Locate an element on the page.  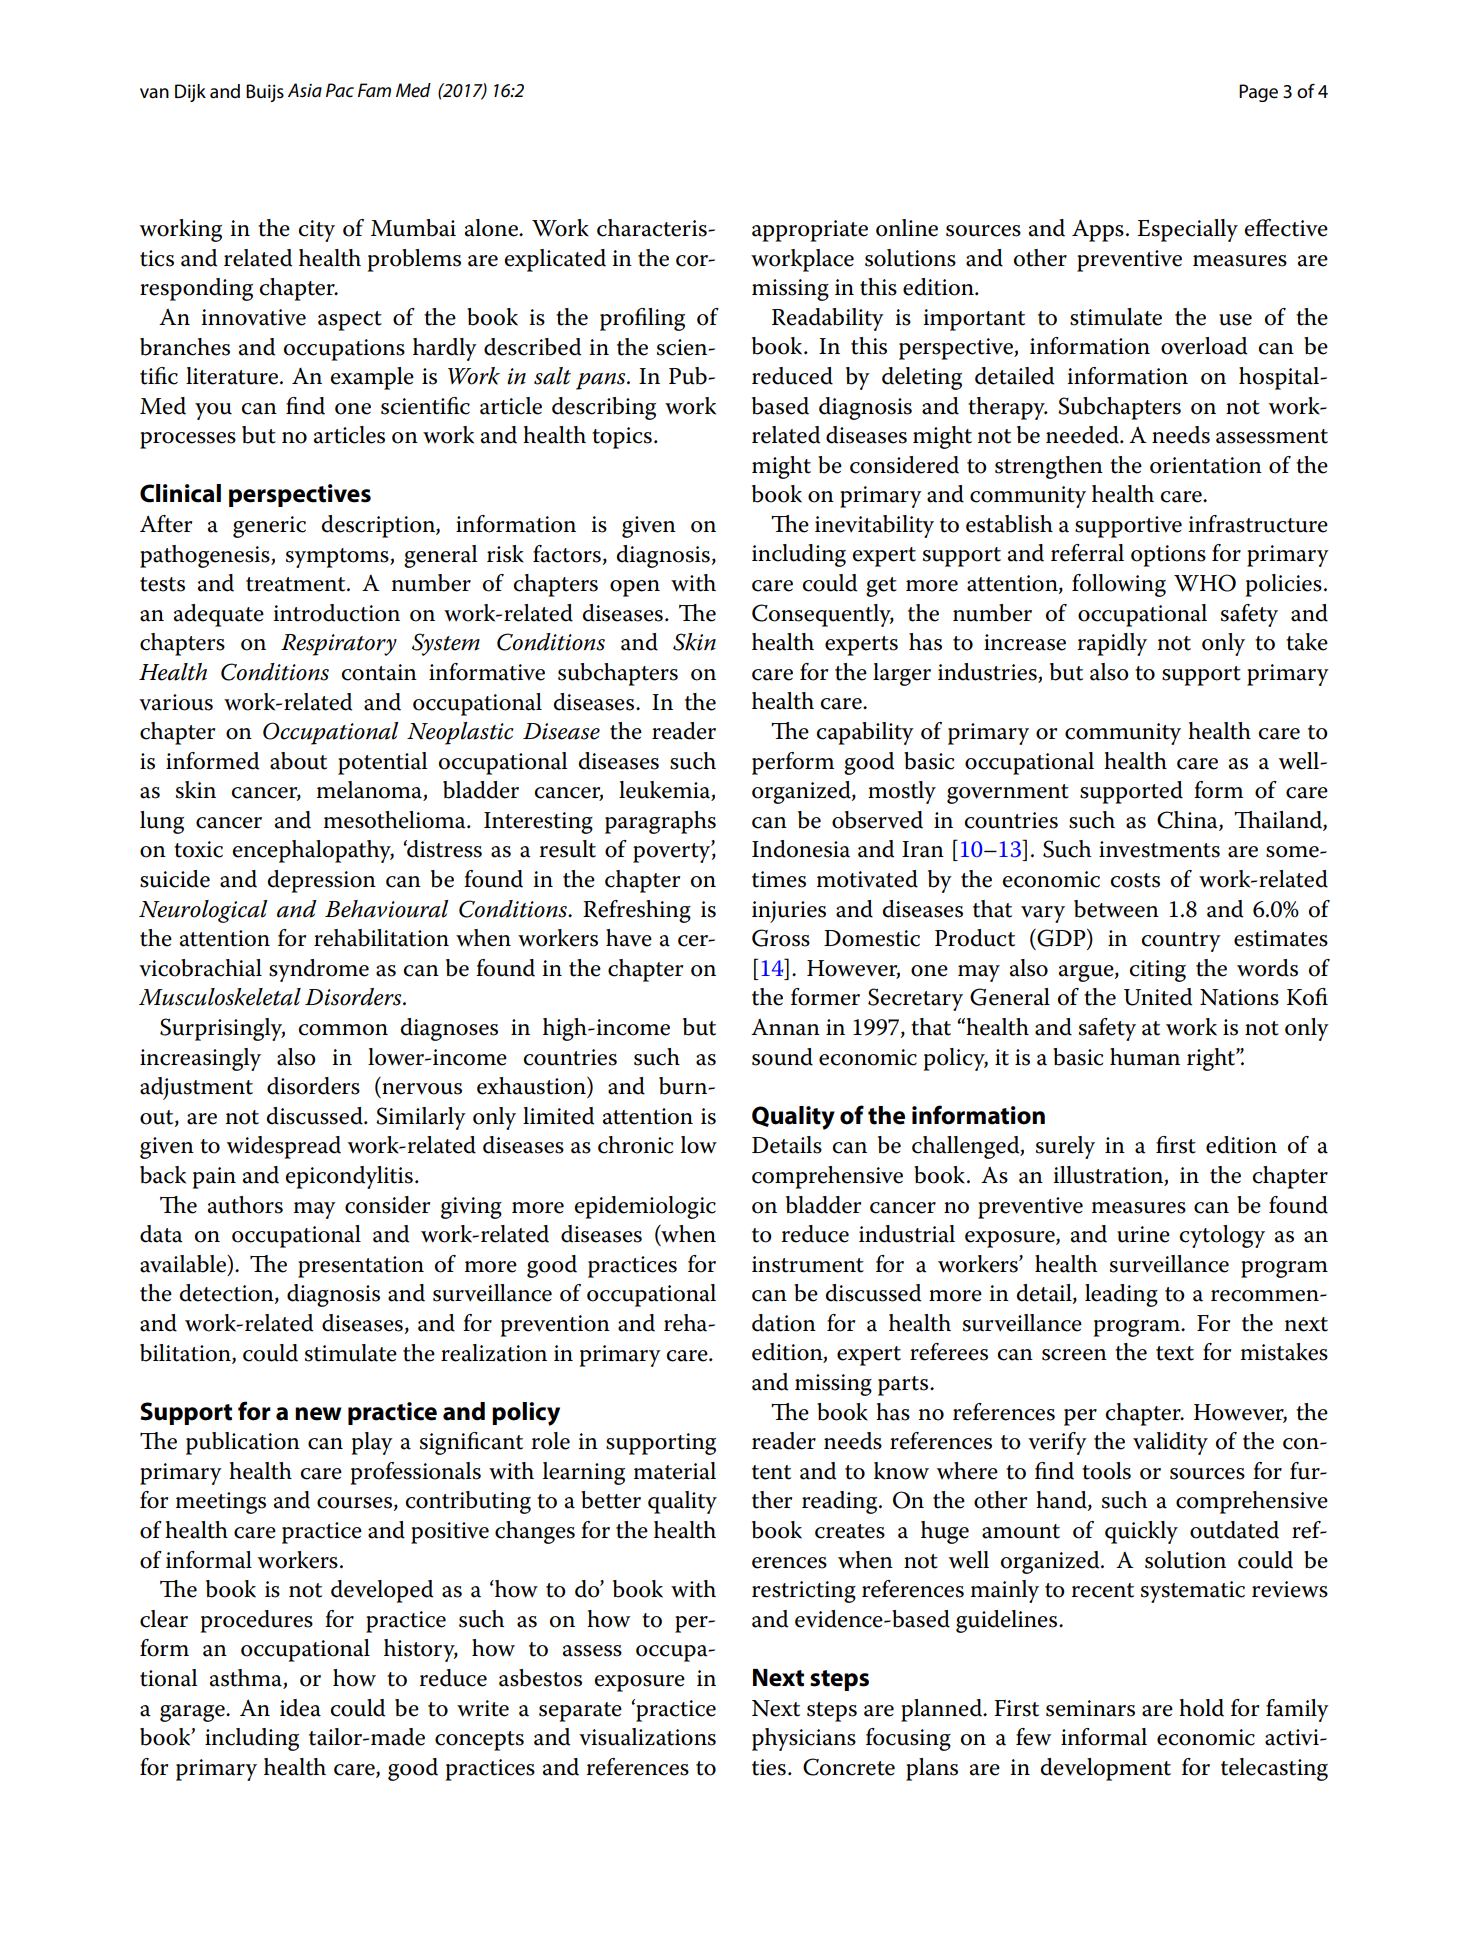
urine is located at coordinates (1143, 1234).
